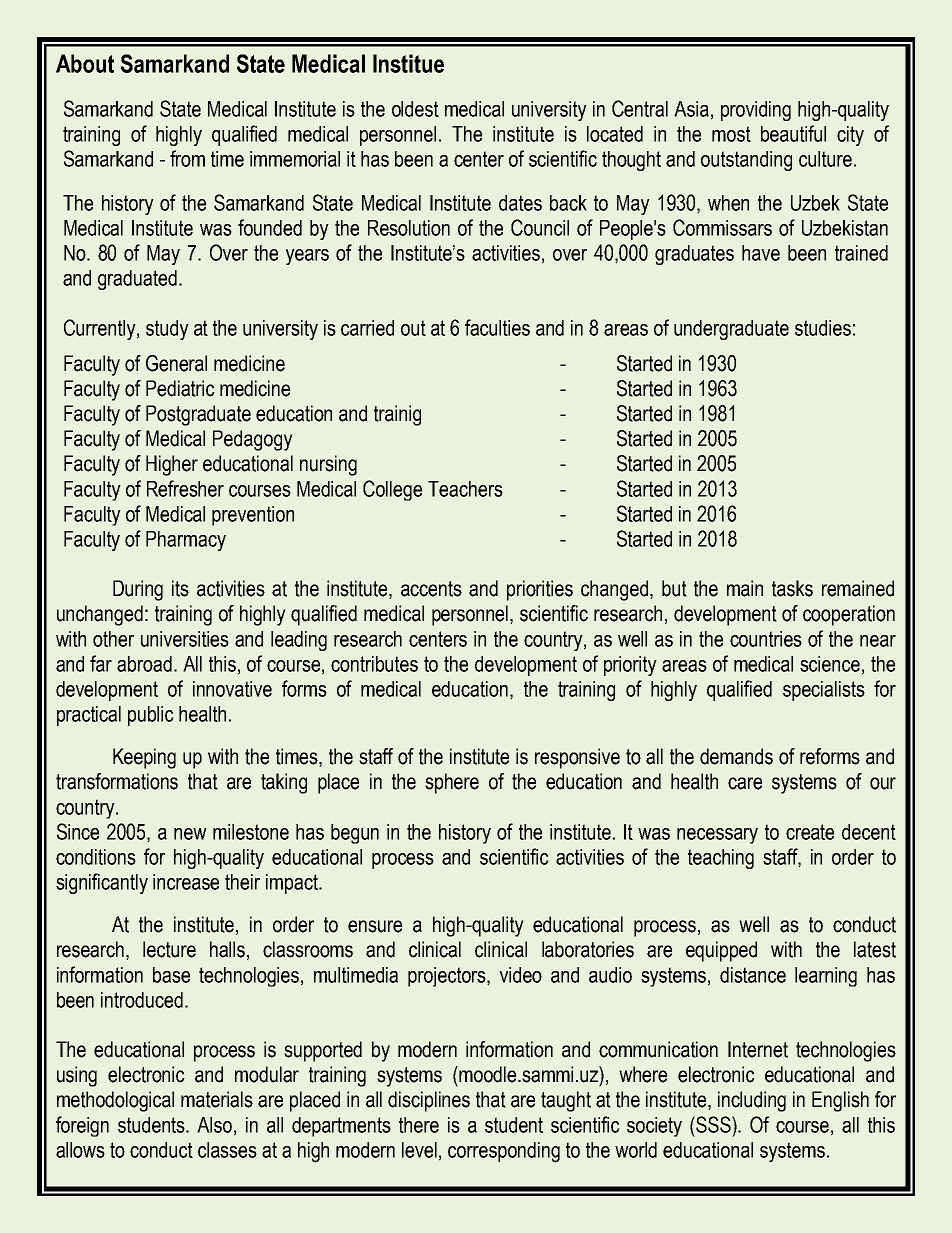 The width and height of the screenshot is (952, 1233). Describe the element at coordinates (792, 588) in the screenshot. I see `tasks` at that location.
